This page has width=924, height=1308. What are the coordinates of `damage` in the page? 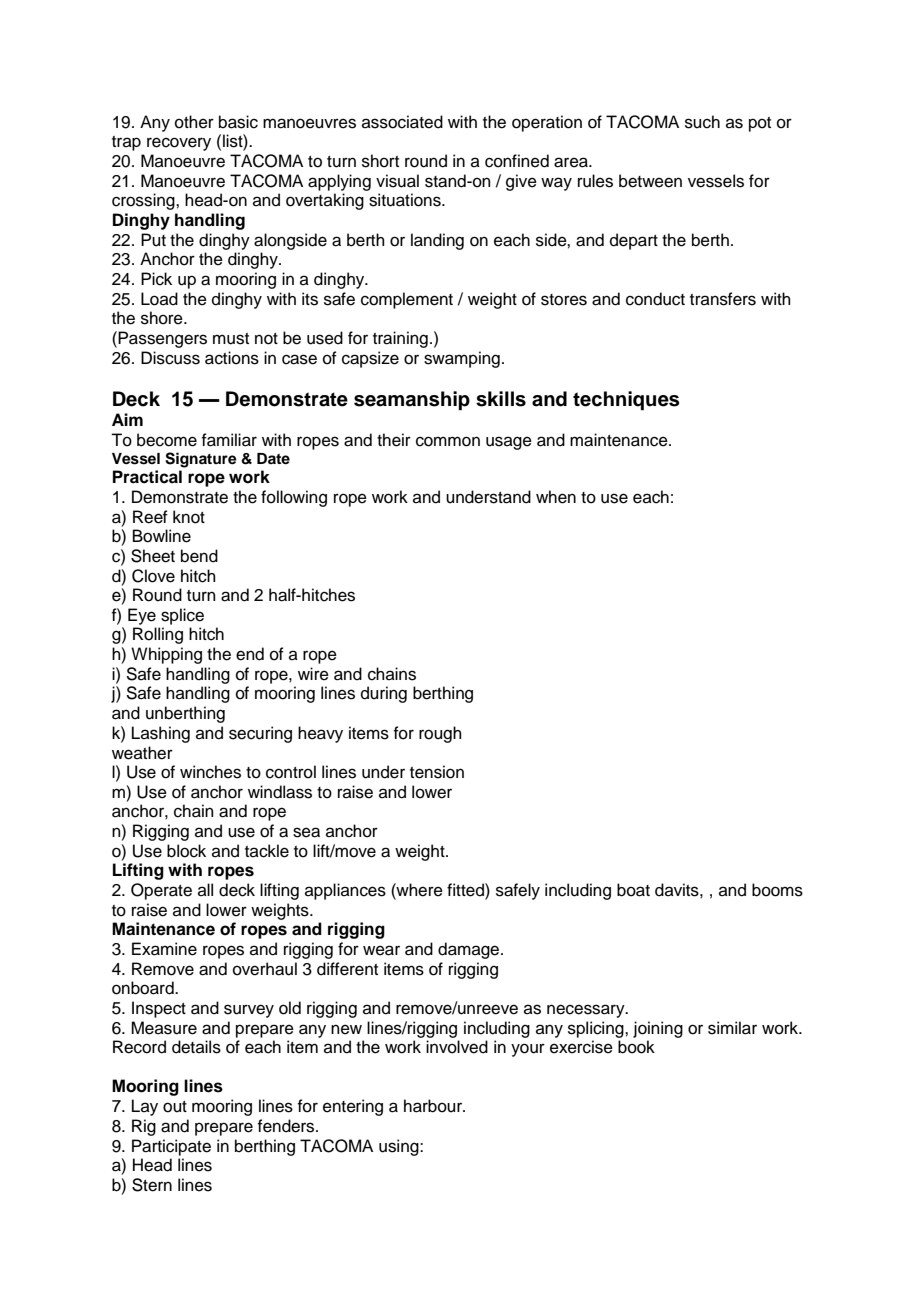 It's located at (470, 950).
